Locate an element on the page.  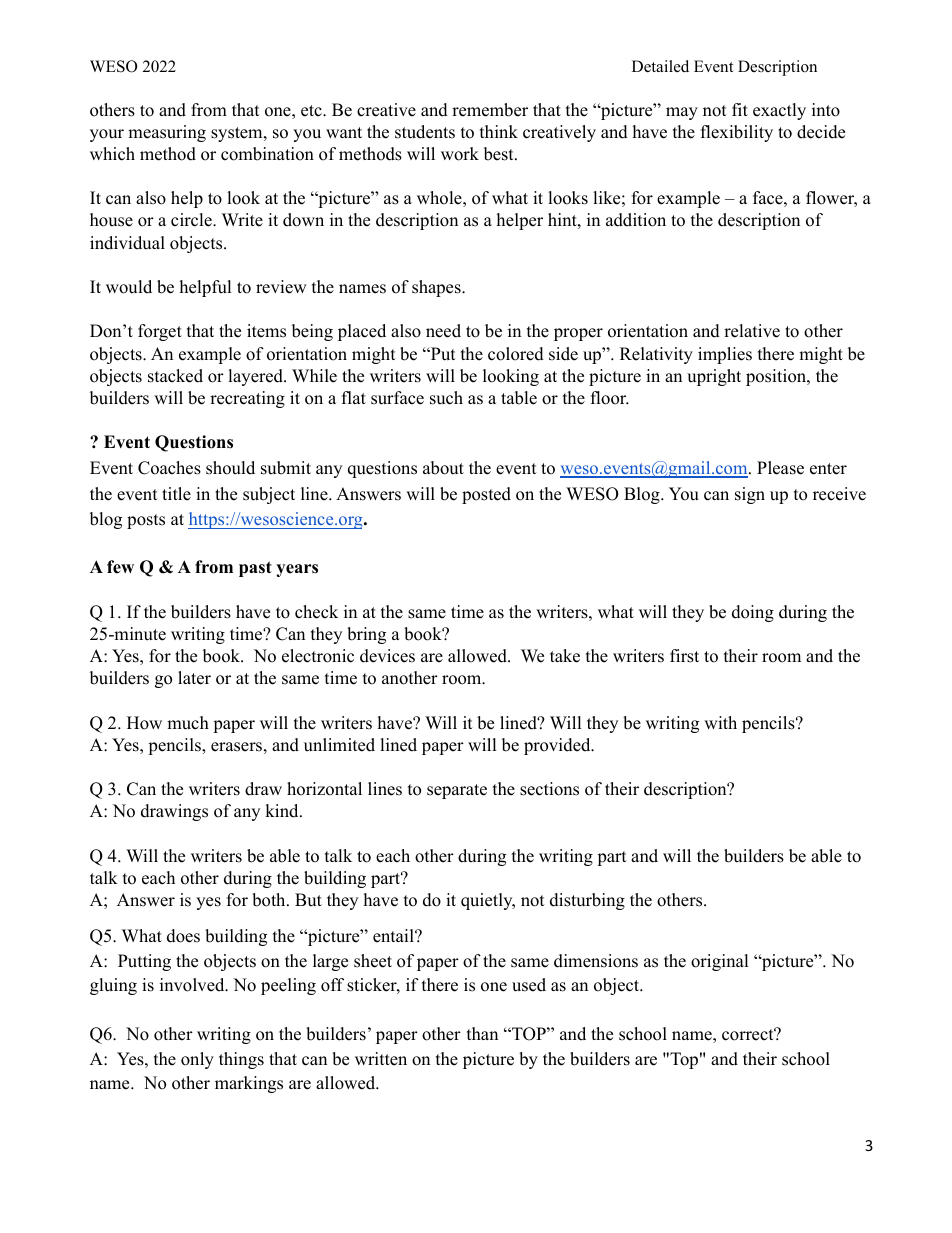
separate is located at coordinates (457, 791).
